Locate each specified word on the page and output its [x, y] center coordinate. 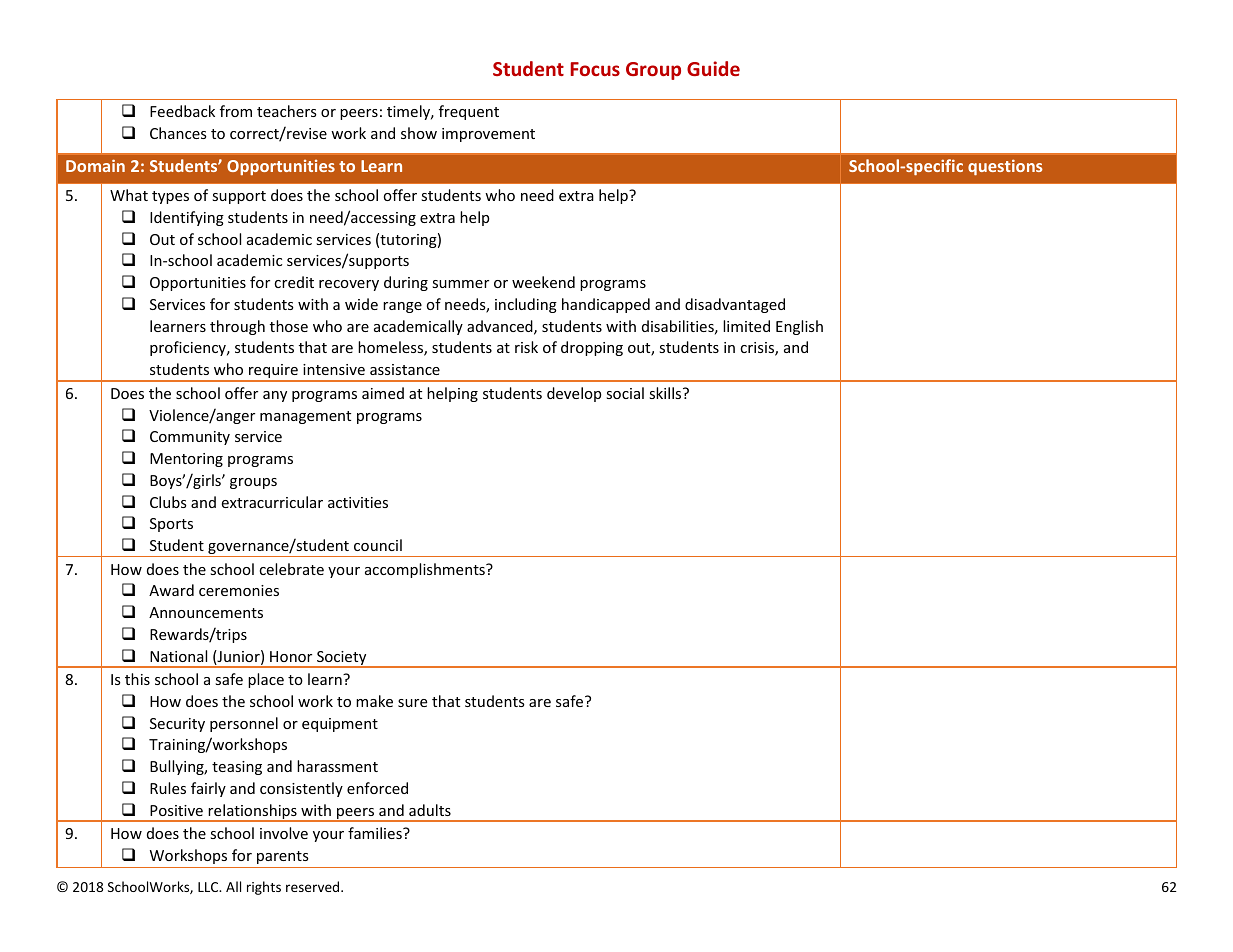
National [178, 656]
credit [294, 282]
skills [666, 393]
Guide [713, 68]
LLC [209, 887]
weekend [543, 282]
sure [412, 703]
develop [574, 394]
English [799, 327]
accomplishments [426, 570]
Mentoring [186, 460]
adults [430, 810]
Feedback [182, 111]
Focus [595, 69]
